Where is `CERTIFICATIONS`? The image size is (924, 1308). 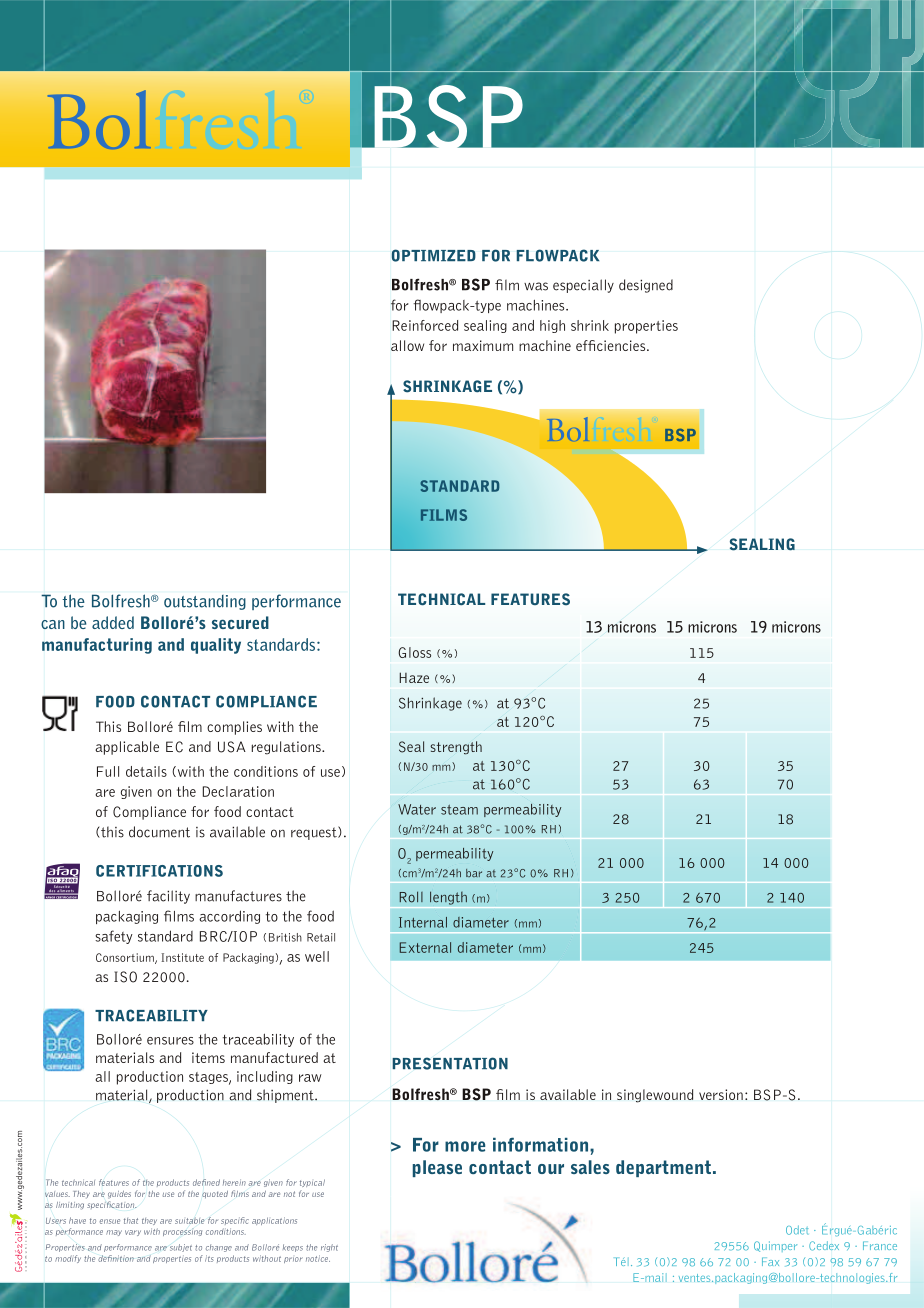
CERTIFICATIONS is located at coordinates (159, 871).
